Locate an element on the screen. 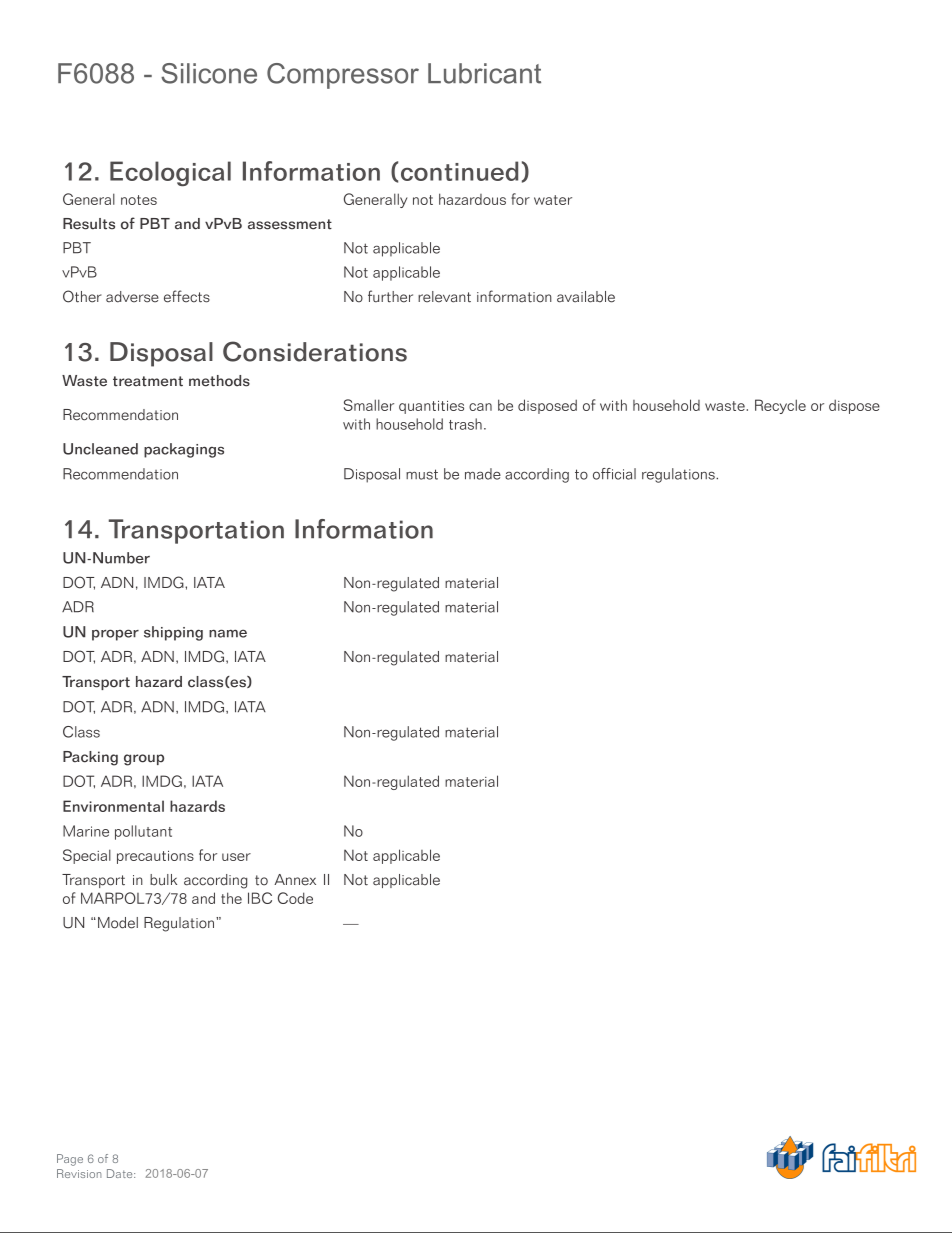  name is located at coordinates (228, 633).
